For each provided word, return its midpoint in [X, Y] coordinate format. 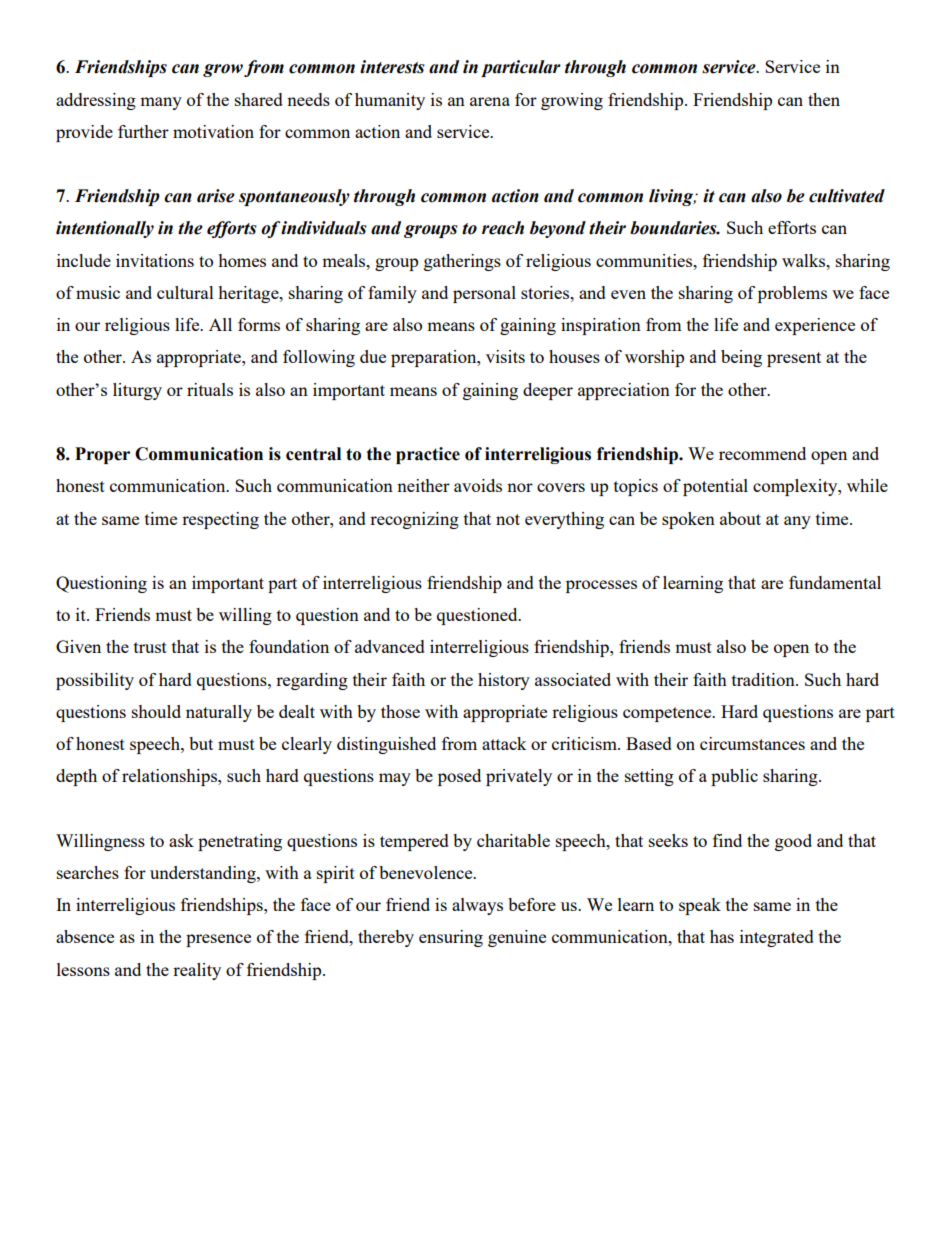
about [740, 518]
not [508, 519]
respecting [220, 520]
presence [218, 940]
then [824, 99]
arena [490, 101]
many [161, 103]
